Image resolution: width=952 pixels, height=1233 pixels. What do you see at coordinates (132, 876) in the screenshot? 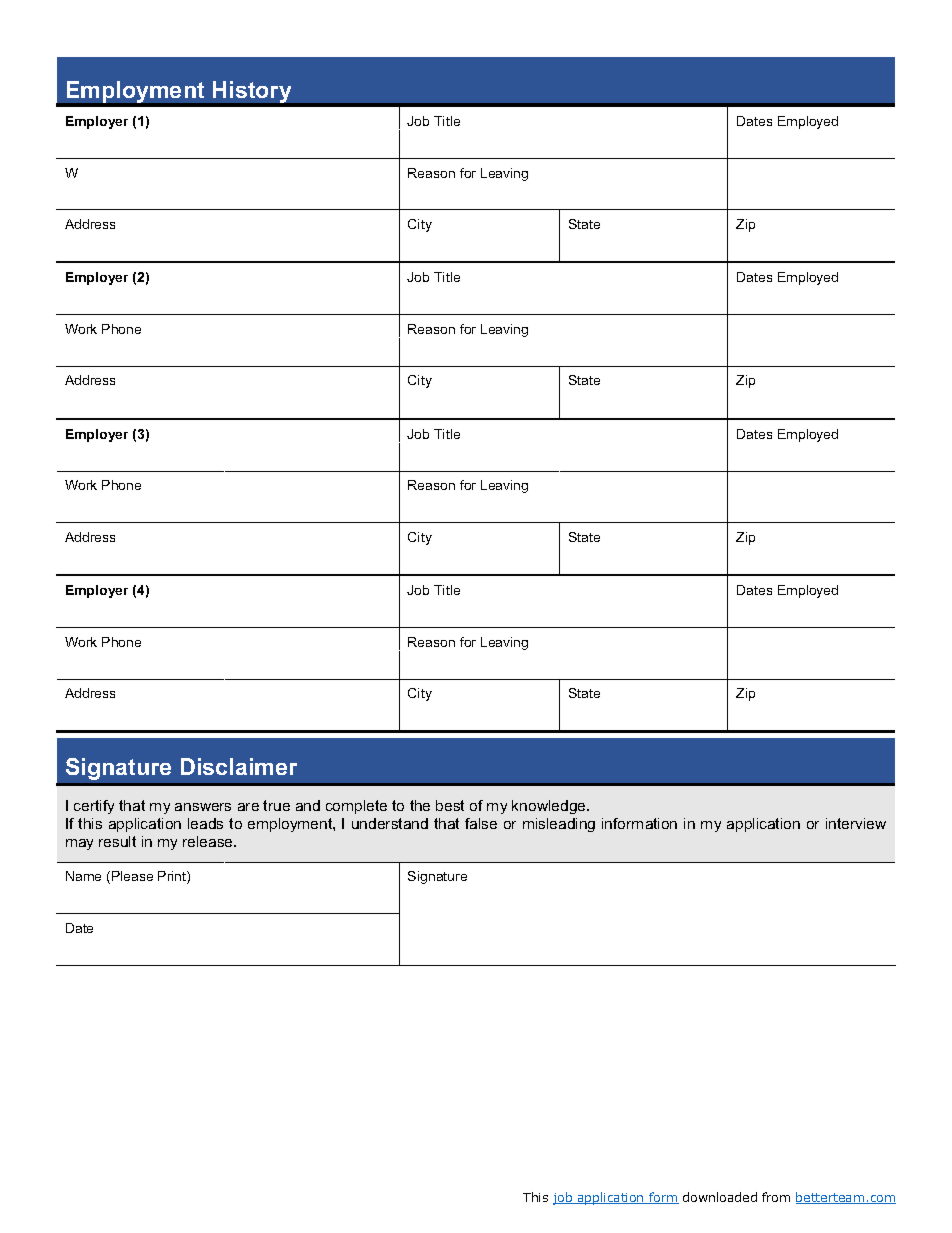
I see `Please` at bounding box center [132, 876].
